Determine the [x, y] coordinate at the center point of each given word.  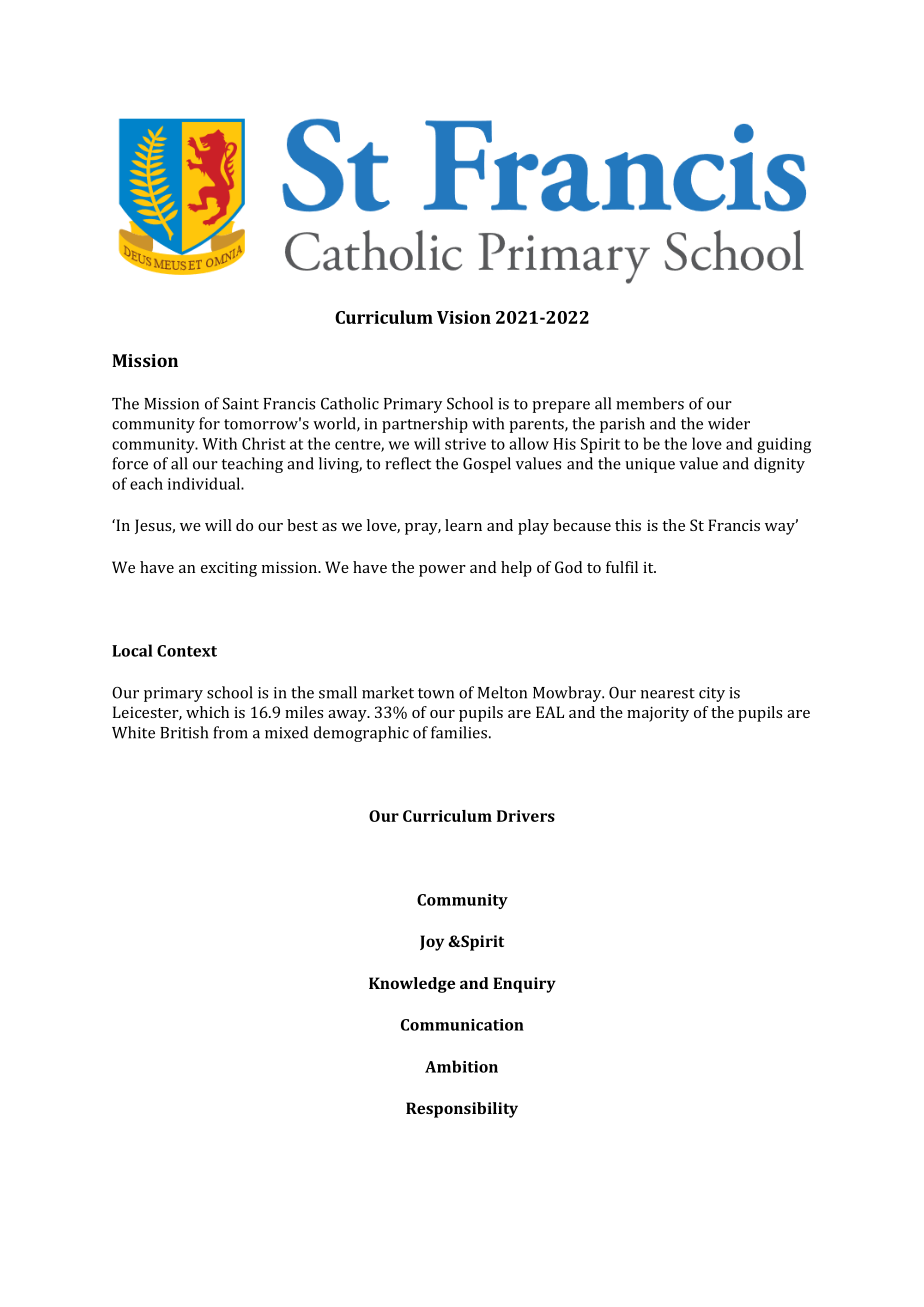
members [650, 403]
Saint [241, 403]
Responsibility [462, 1110]
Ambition [461, 1066]
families [459, 732]
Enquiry [524, 985]
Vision [464, 317]
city [712, 694]
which [207, 712]
